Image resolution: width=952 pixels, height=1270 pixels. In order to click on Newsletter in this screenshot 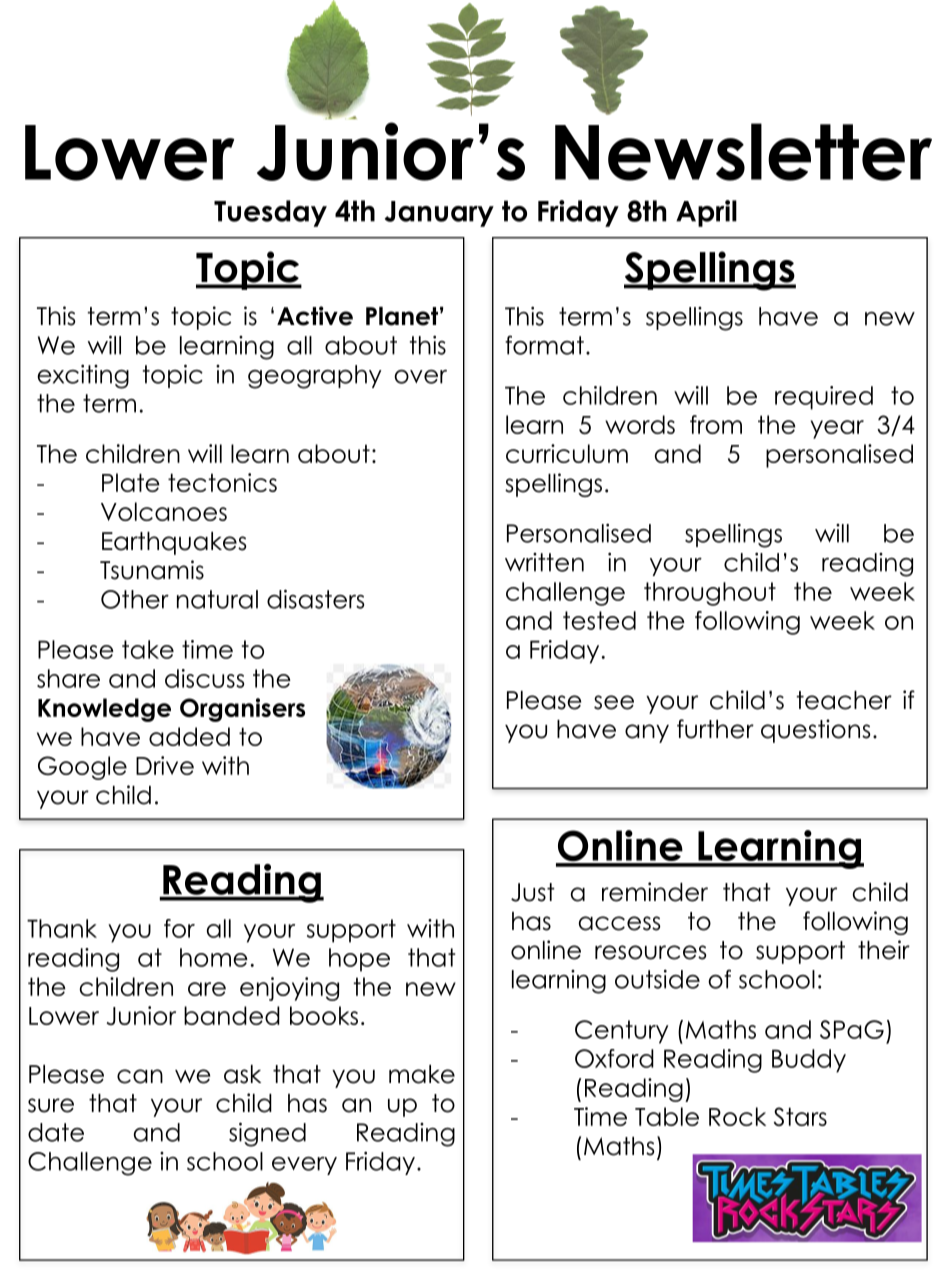, I will do `click(743, 152)`.
